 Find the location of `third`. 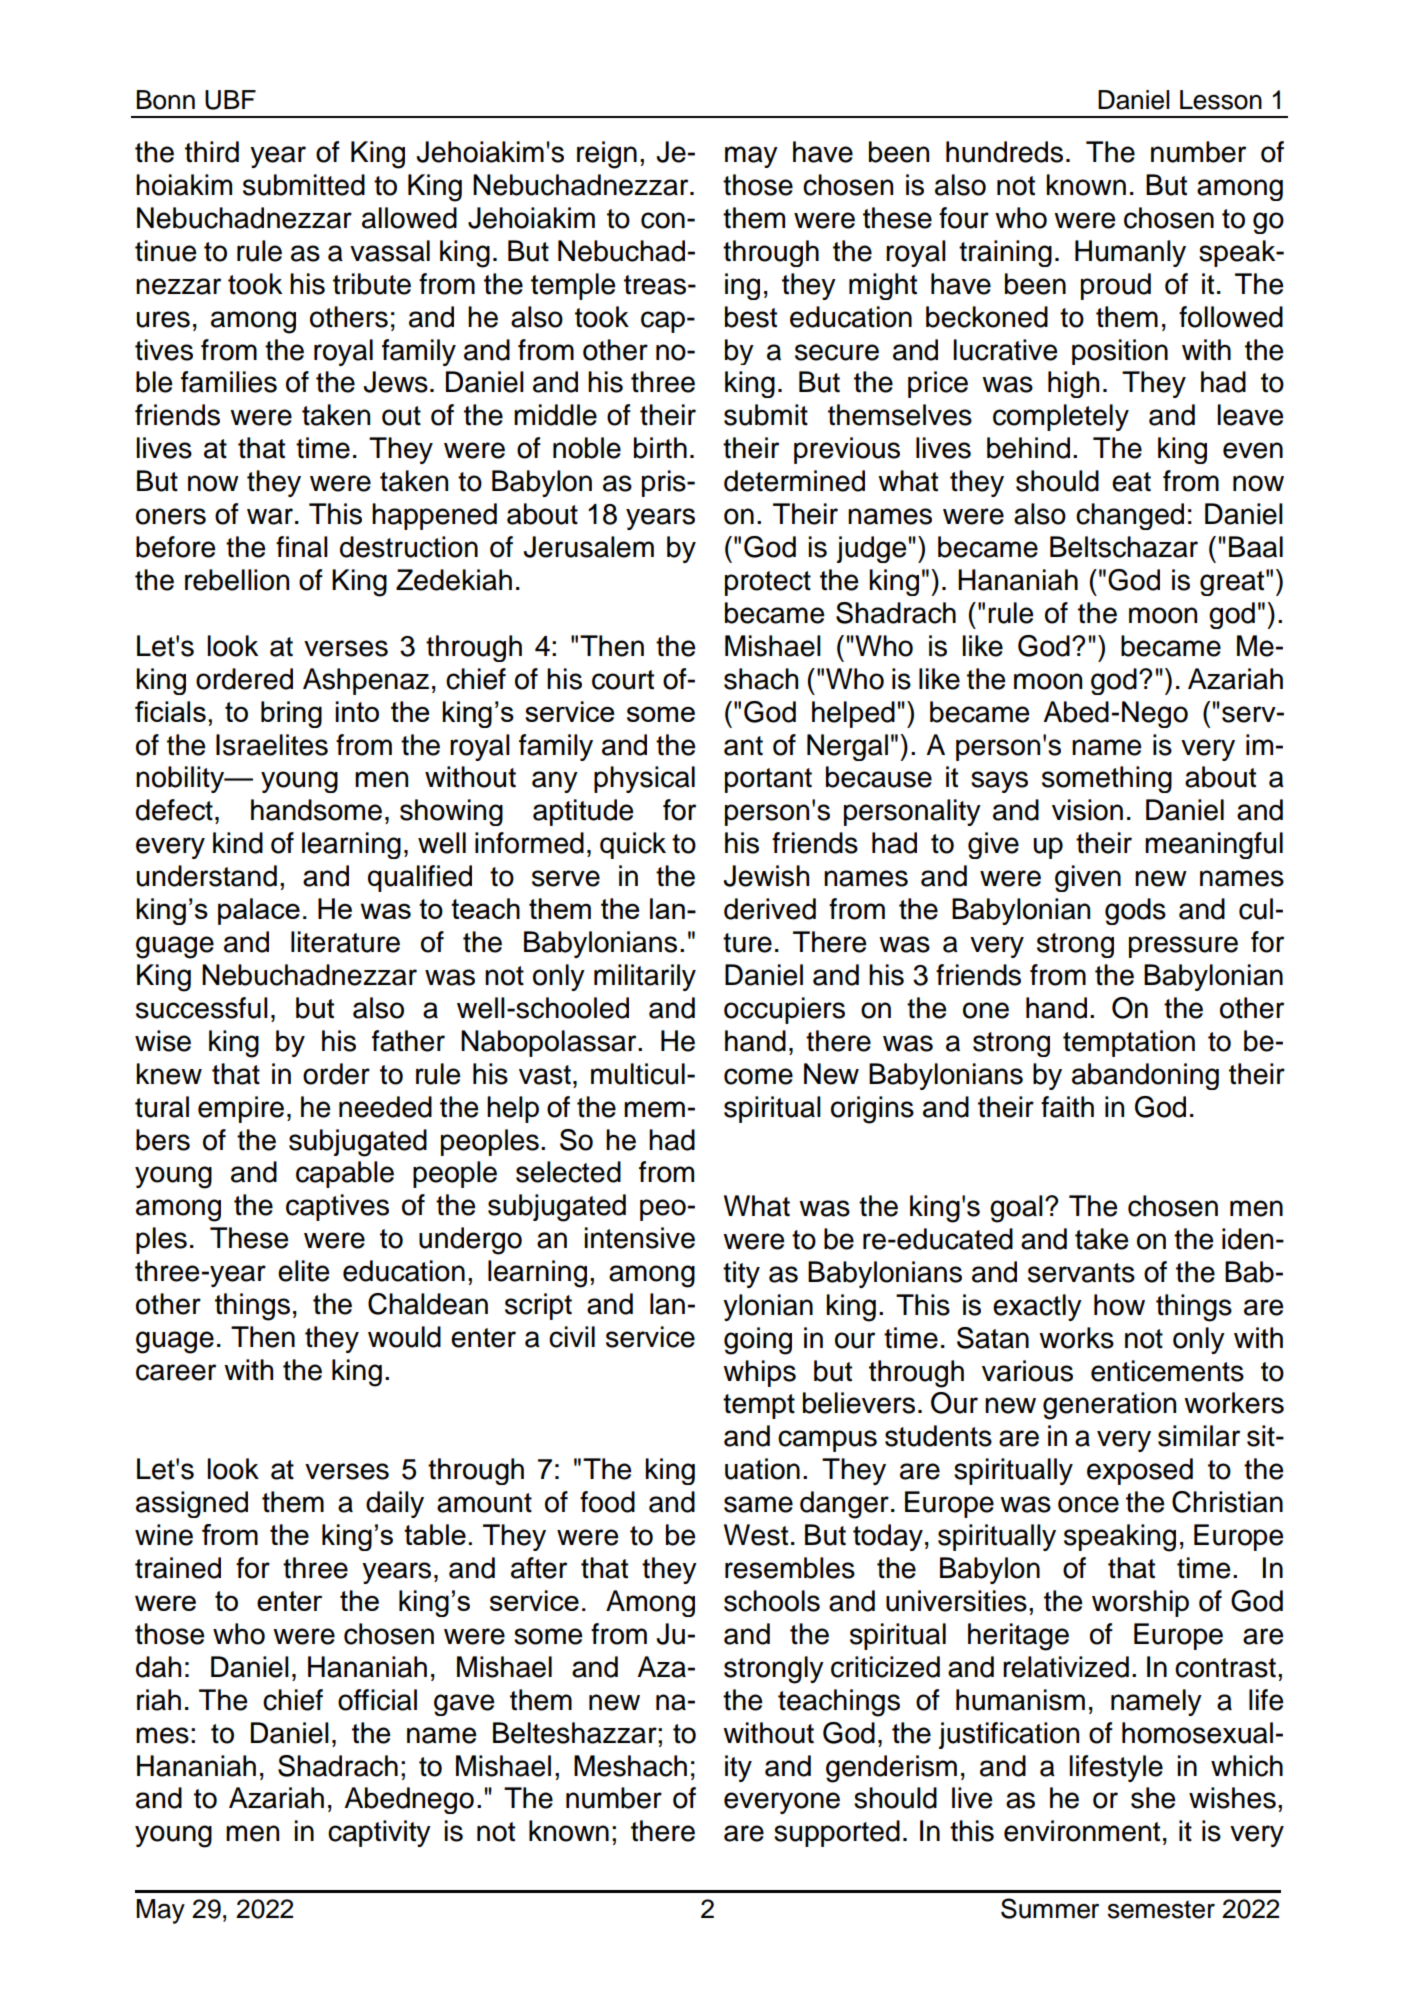

third is located at coordinates (212, 152).
